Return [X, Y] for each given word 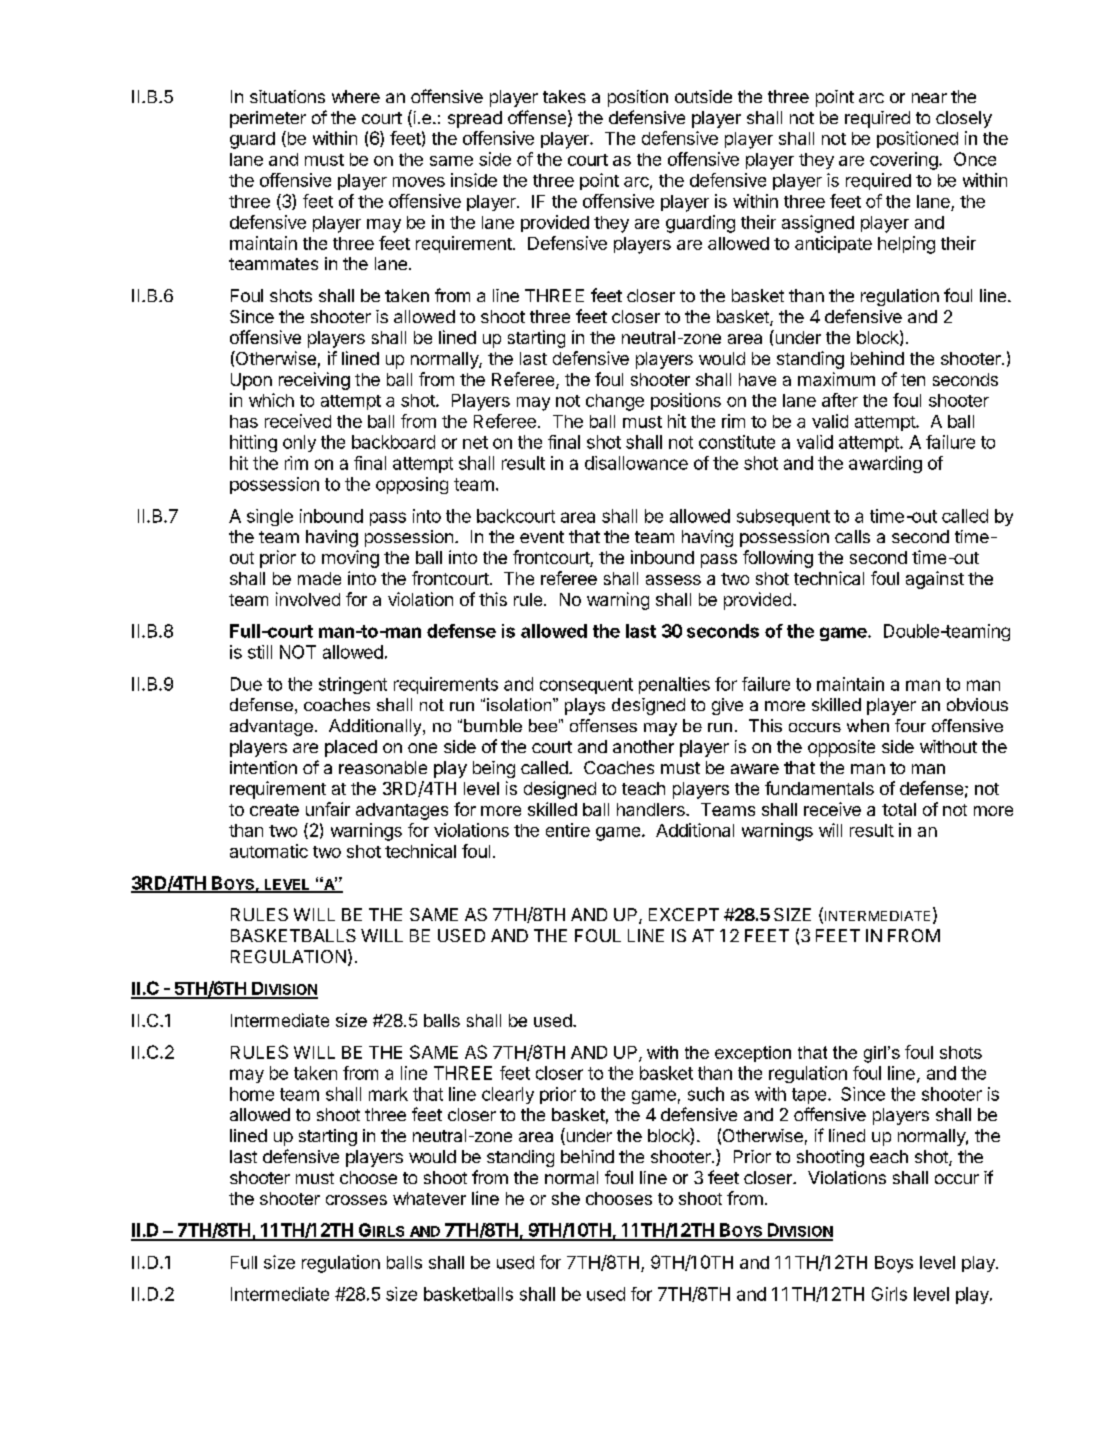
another [643, 746]
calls [852, 536]
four [910, 725]
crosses [356, 1200]
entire [568, 830]
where [356, 96]
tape [810, 1096]
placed [351, 748]
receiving [314, 381]
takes [564, 96]
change [615, 402]
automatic [269, 851]
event [542, 537]
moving [350, 559]
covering [905, 161]
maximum [836, 379]
